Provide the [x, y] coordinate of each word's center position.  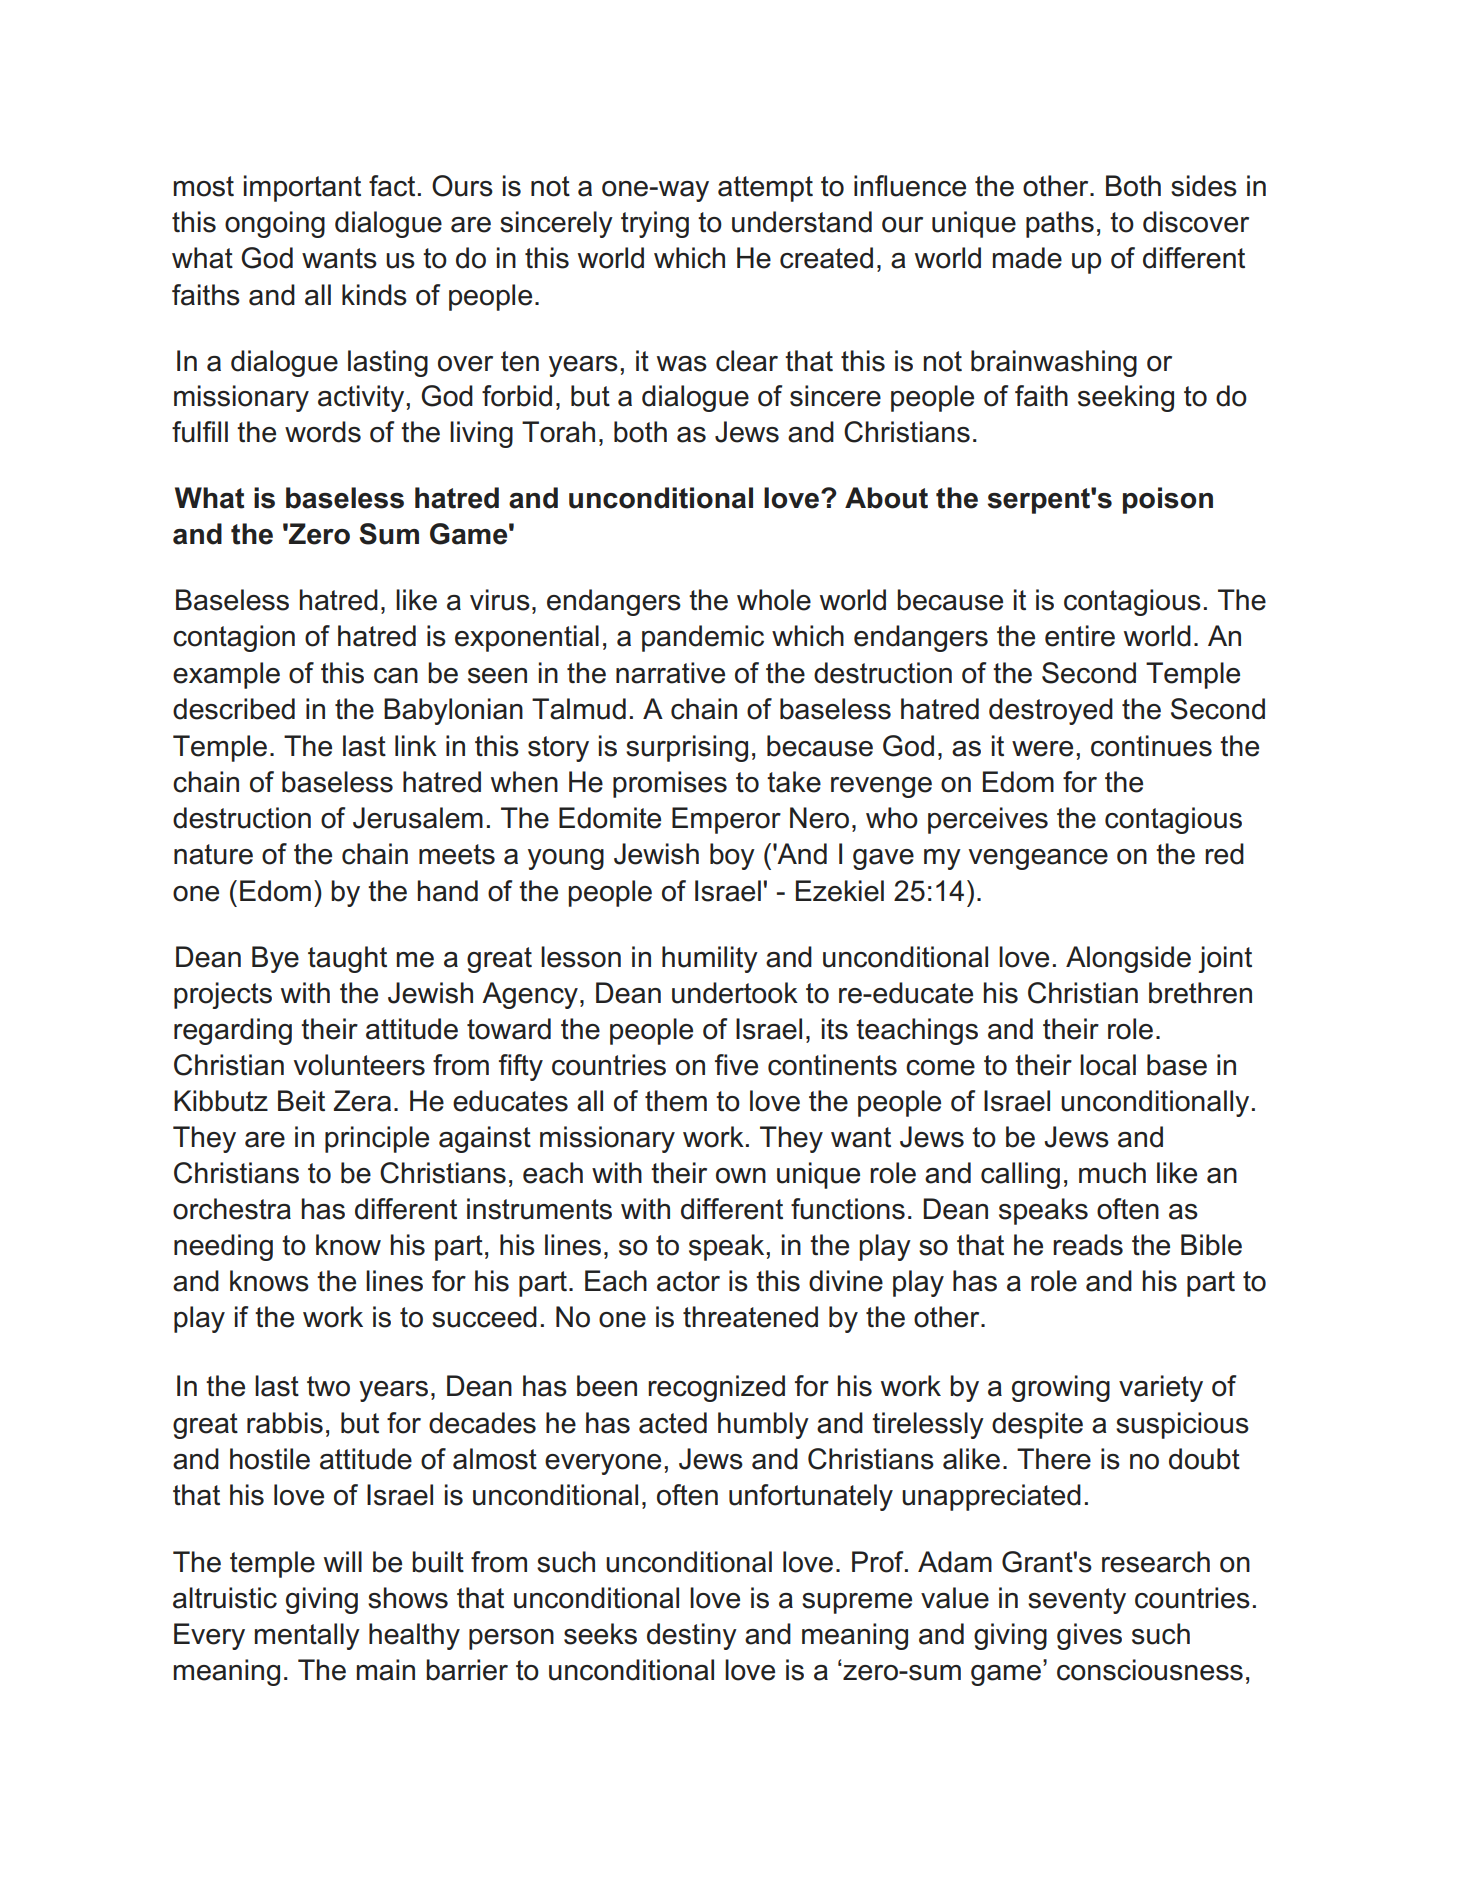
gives [1089, 1636]
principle [377, 1139]
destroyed [1051, 711]
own [741, 1176]
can [396, 676]
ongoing [275, 224]
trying [655, 224]
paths [1060, 224]
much [1112, 1173]
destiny [692, 1636]
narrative [670, 673]
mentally [307, 1636]
